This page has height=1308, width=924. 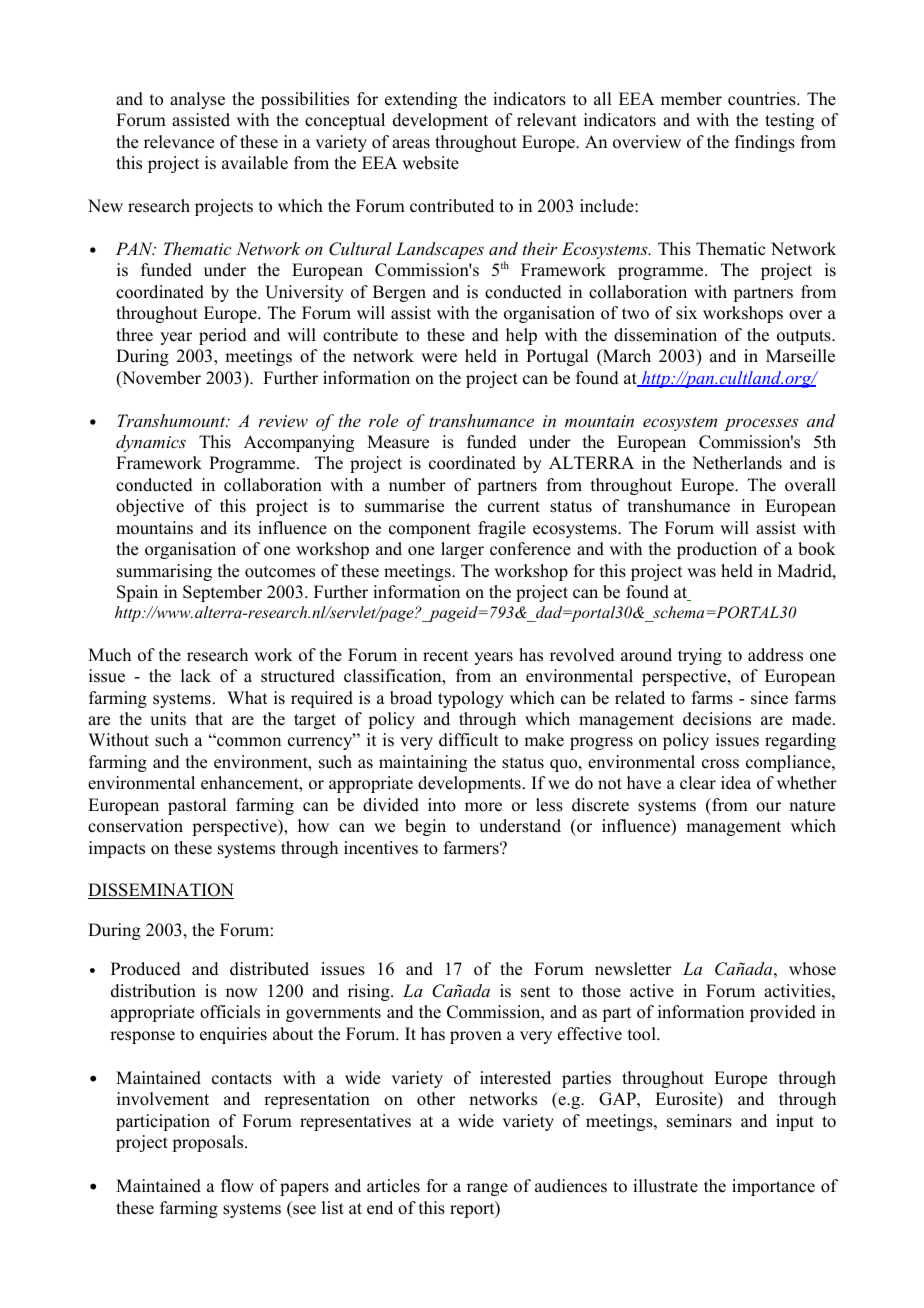 I want to click on findings, so click(x=765, y=143).
